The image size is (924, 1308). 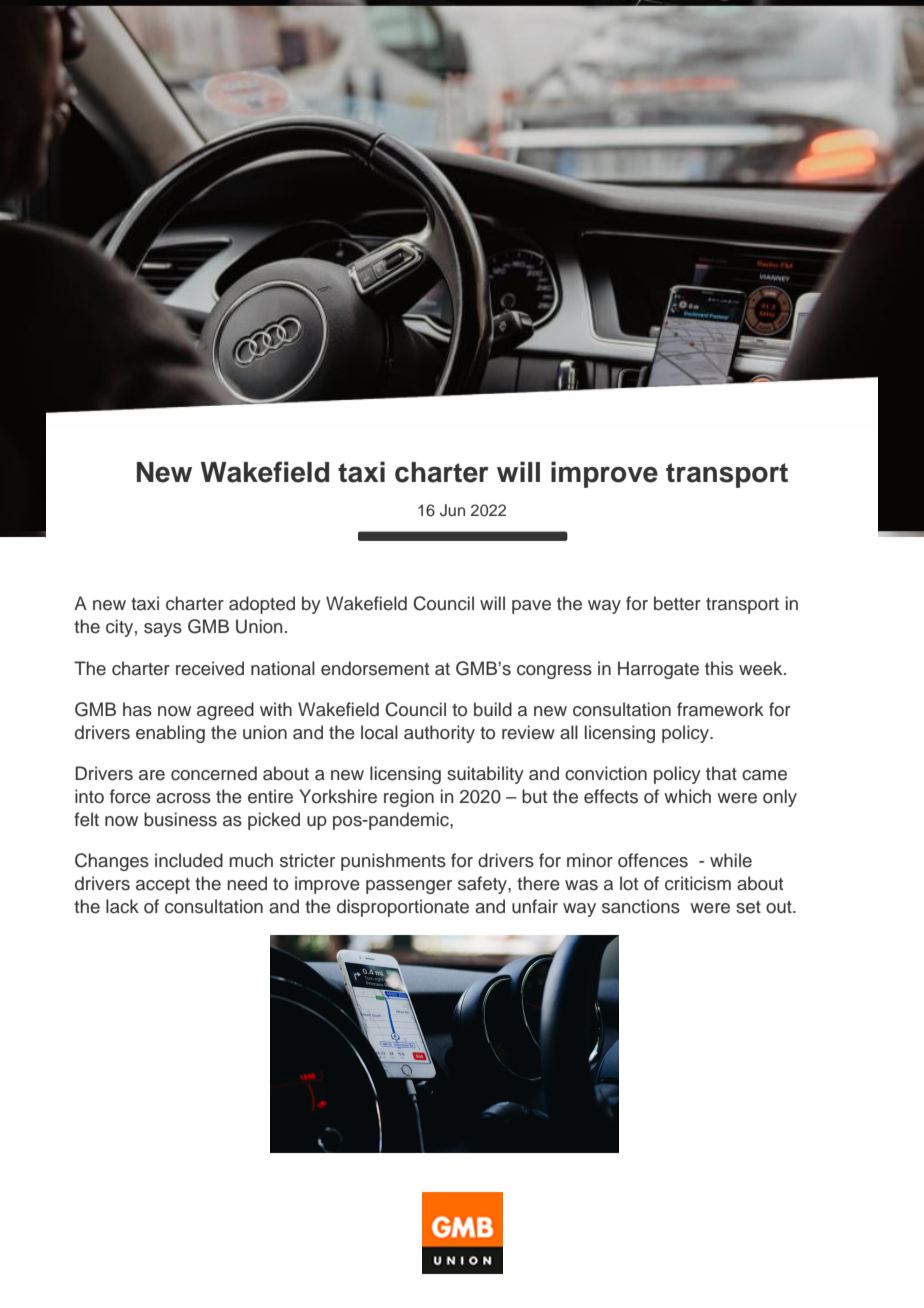 What do you see at coordinates (531, 607) in the image?
I see `pave` at bounding box center [531, 607].
